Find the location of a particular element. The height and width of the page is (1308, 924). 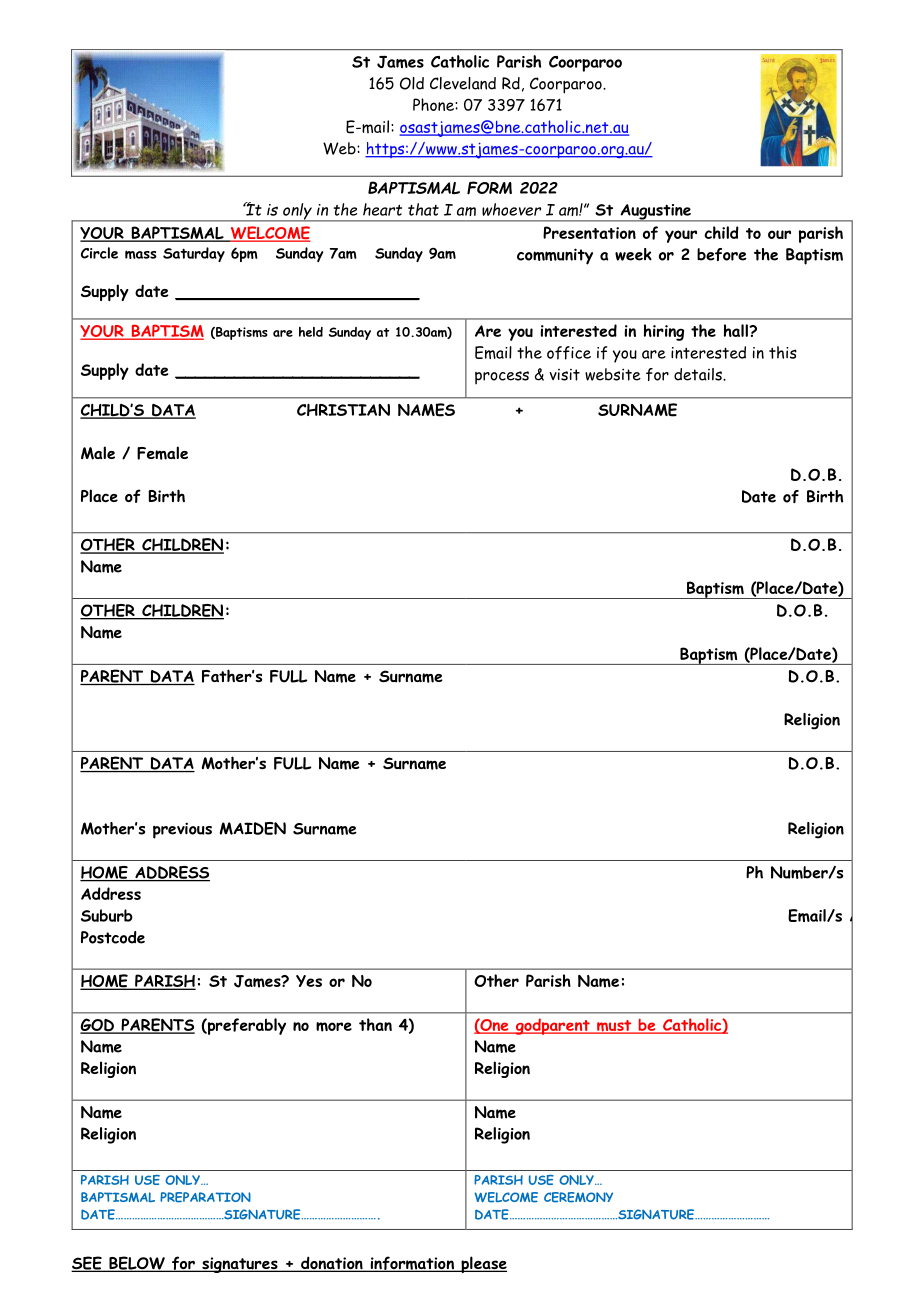

CEREMONY is located at coordinates (578, 1197).
